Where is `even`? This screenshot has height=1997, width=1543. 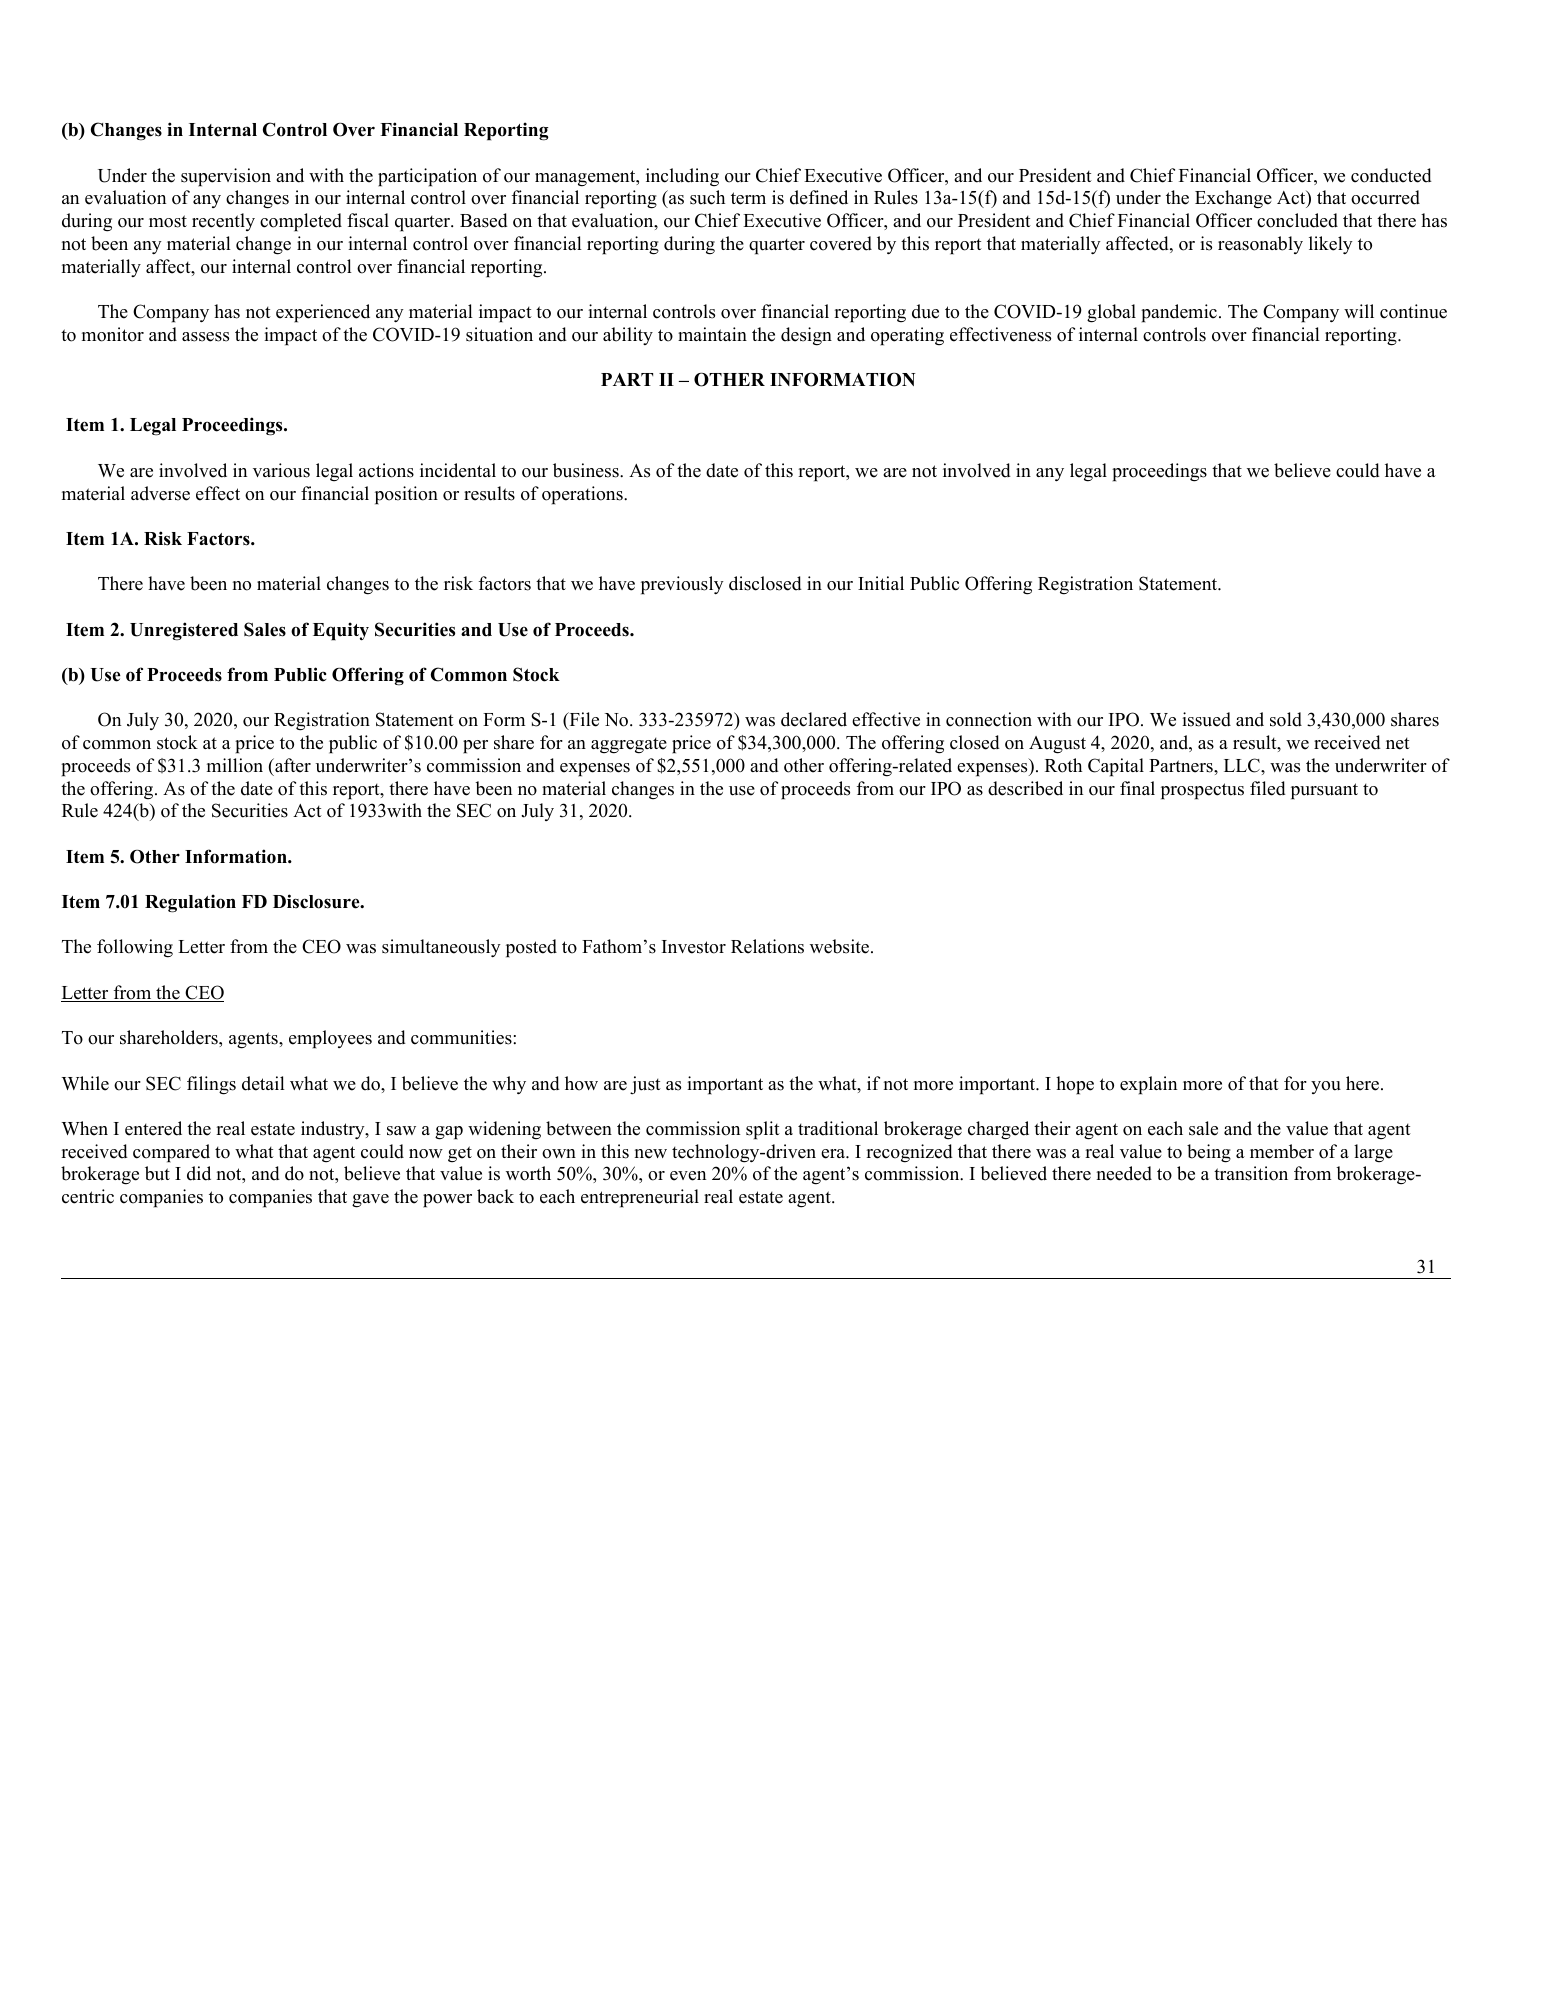
even is located at coordinates (688, 1176).
